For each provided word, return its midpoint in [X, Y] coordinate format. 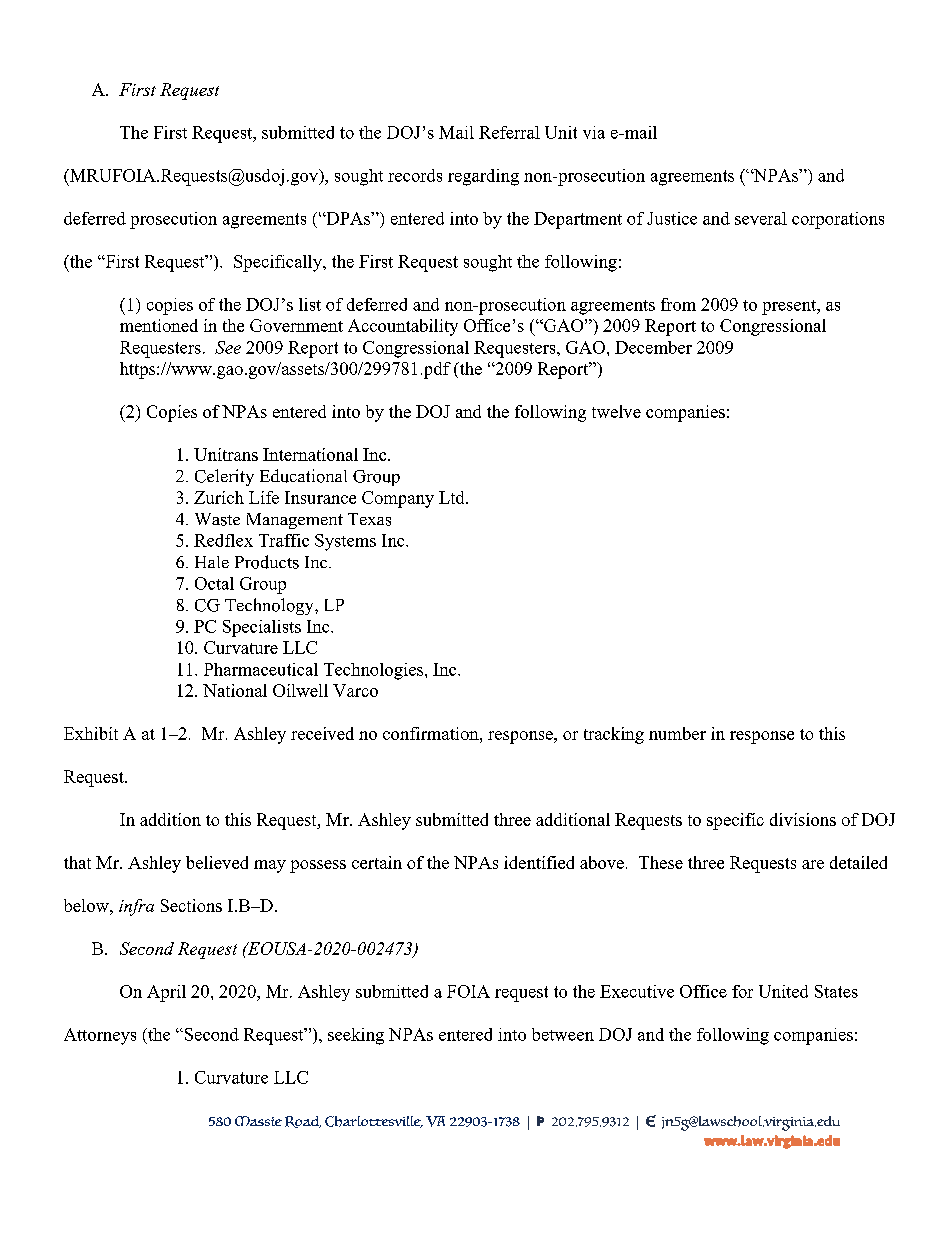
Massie [258, 1121]
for [742, 991]
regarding [483, 177]
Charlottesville [374, 1122]
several [761, 218]
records [415, 175]
